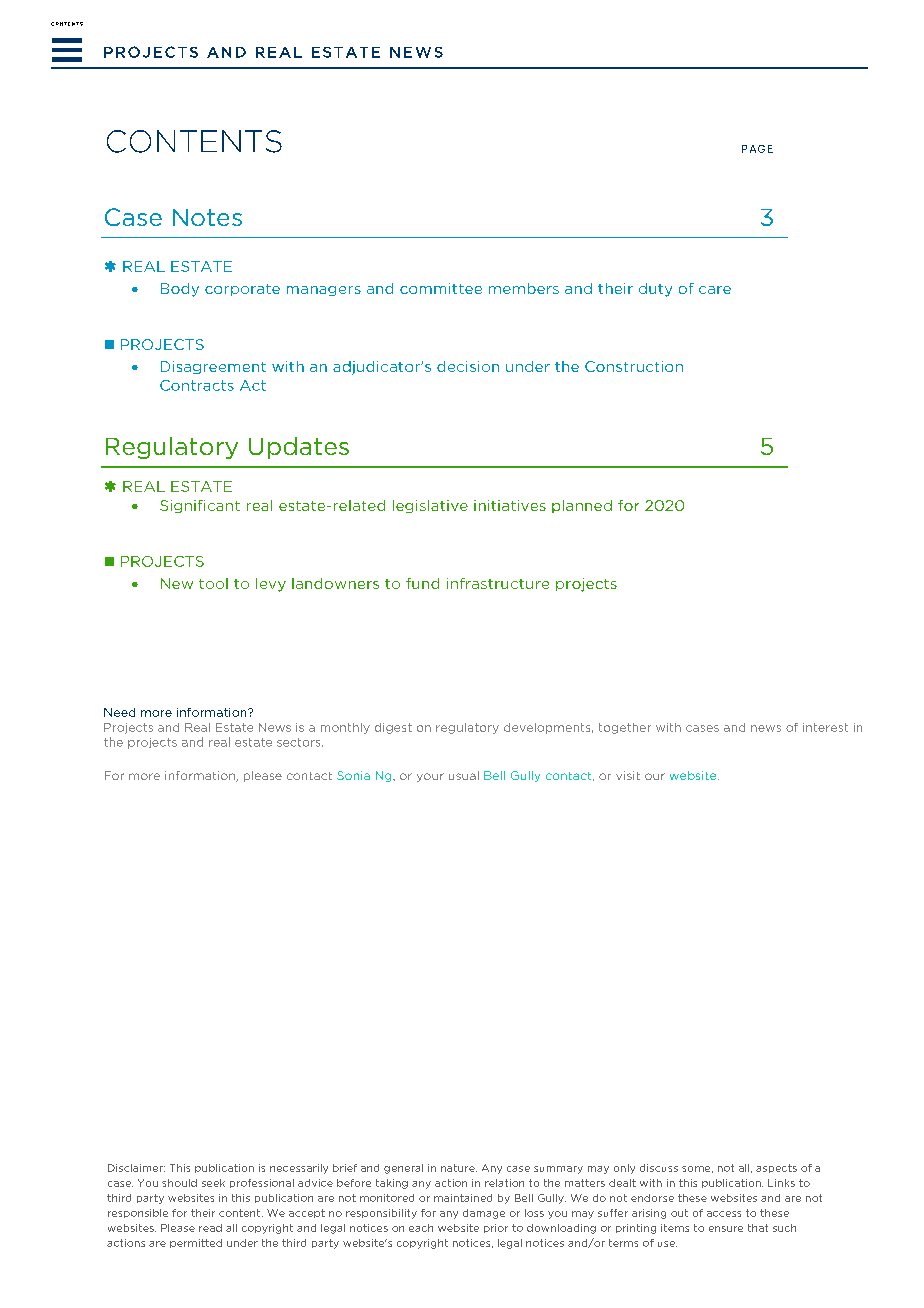  I want to click on initiatives, so click(510, 505).
